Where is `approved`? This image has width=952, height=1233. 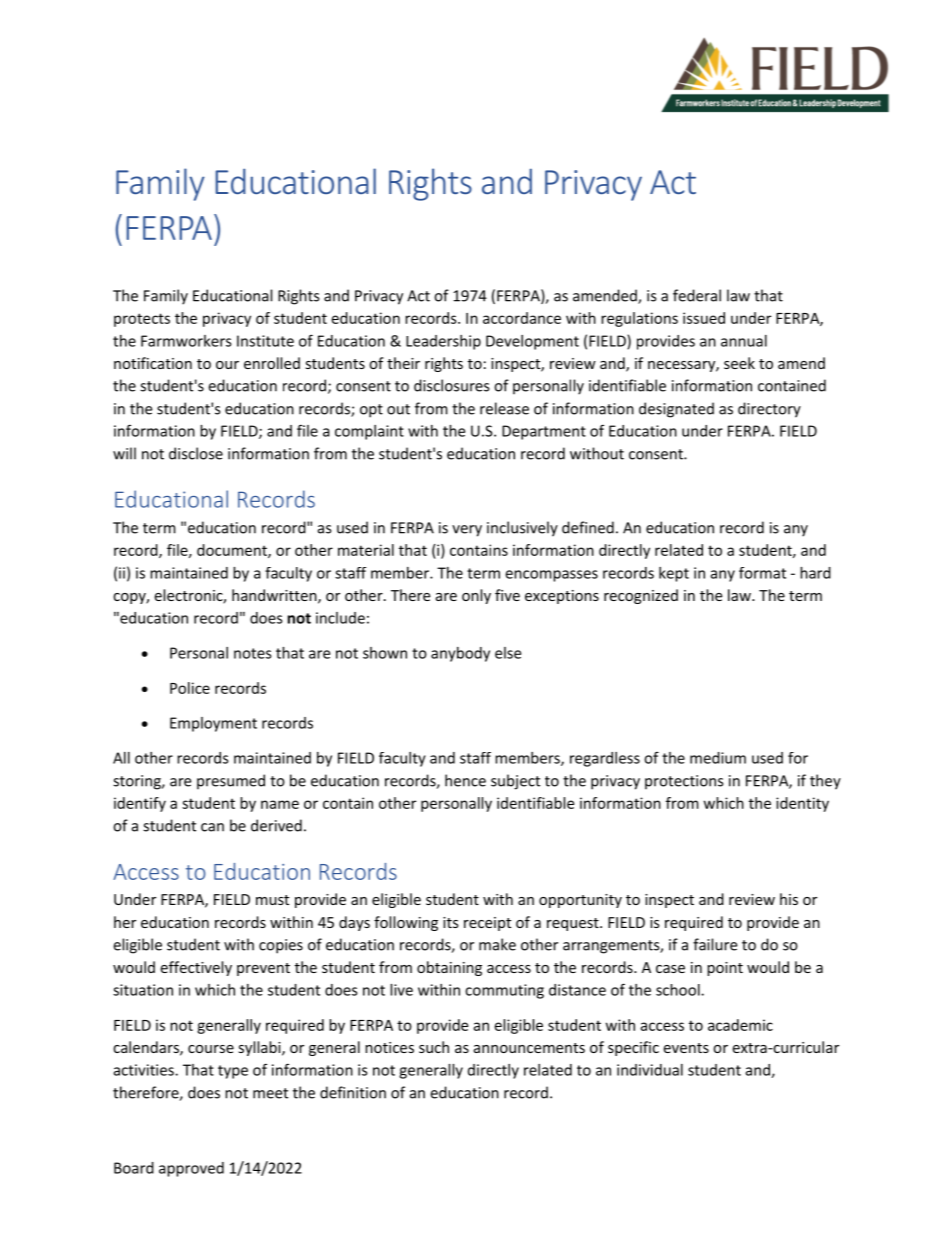 approved is located at coordinates (191, 1169).
